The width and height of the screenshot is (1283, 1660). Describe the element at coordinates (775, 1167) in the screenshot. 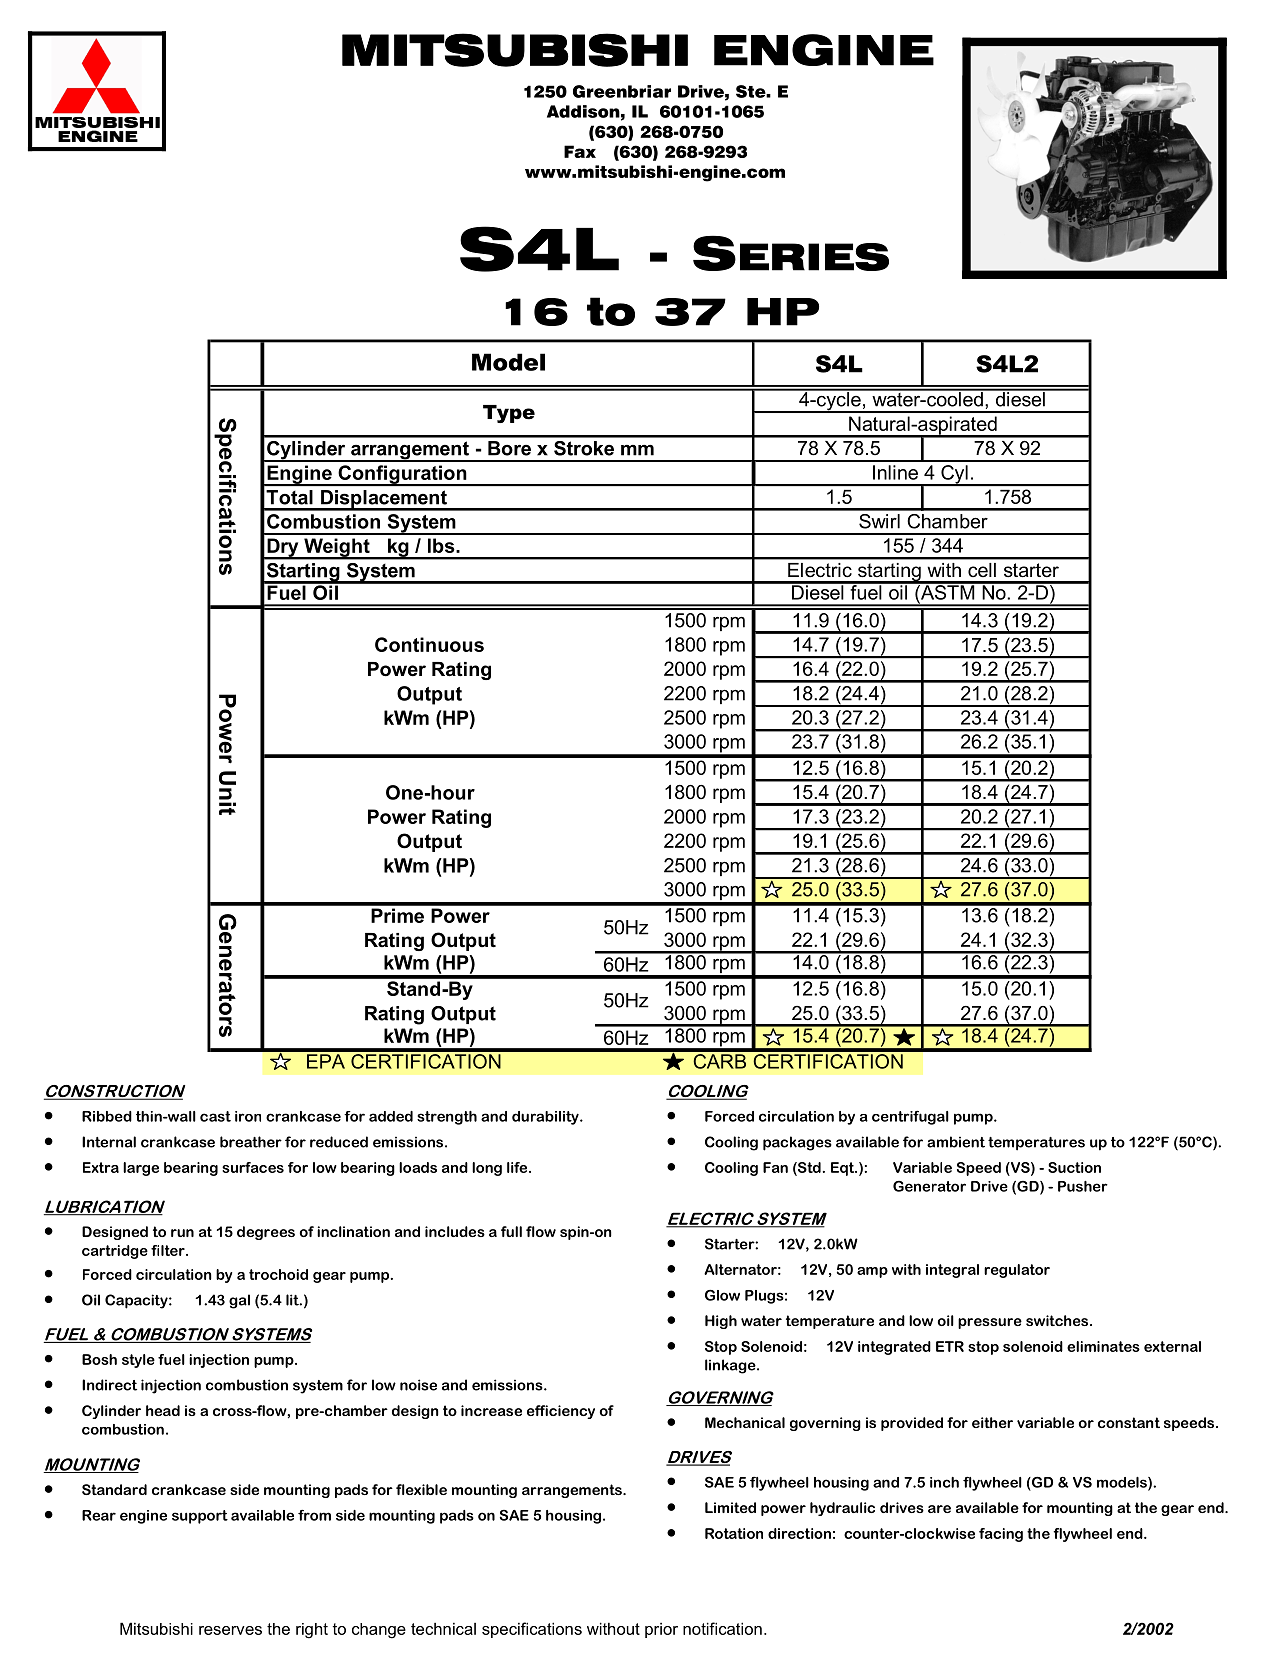

I see `Fan` at that location.
